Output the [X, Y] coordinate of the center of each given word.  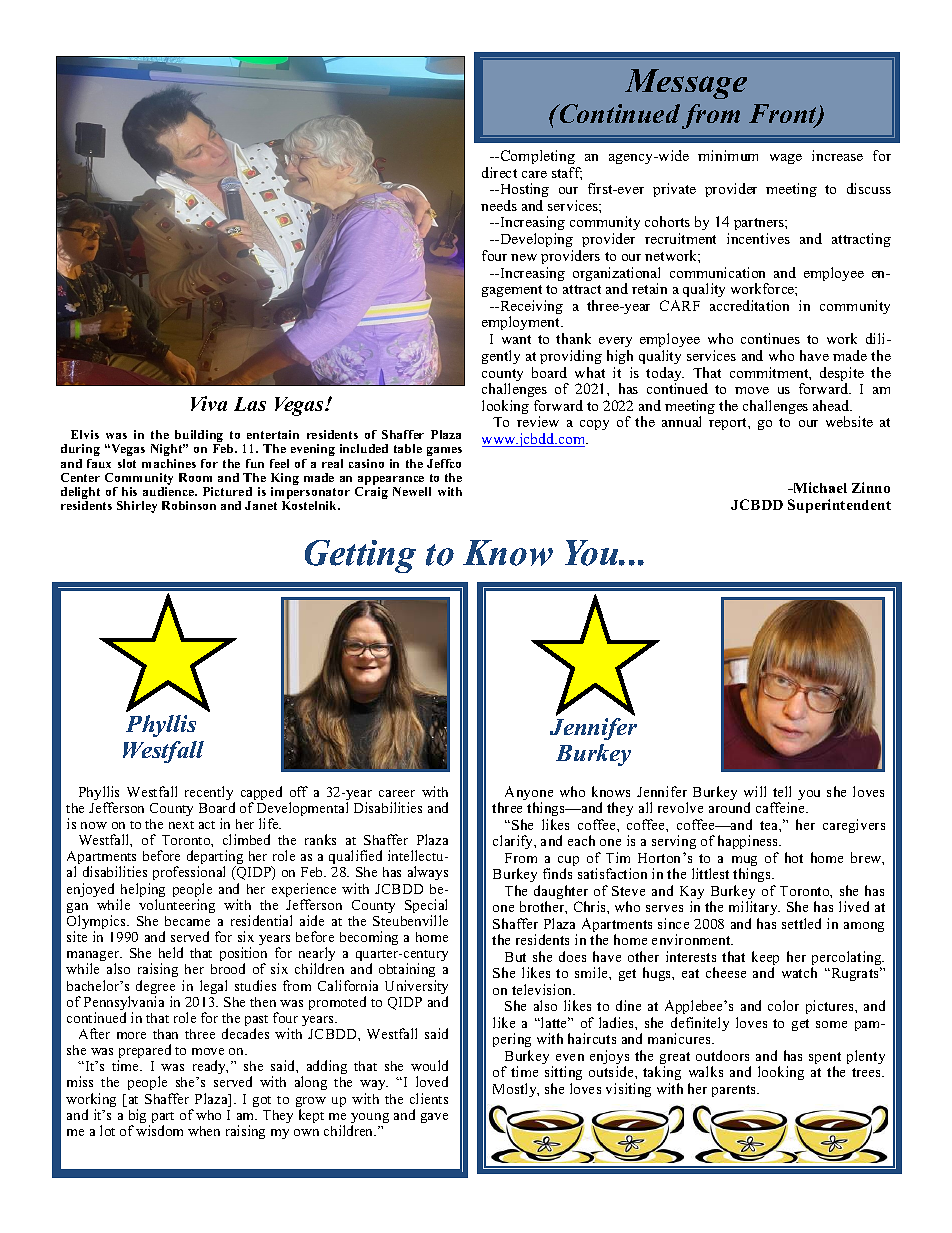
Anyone [529, 794]
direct [499, 172]
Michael [819, 487]
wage [786, 159]
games [444, 451]
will [755, 791]
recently [210, 794]
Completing [536, 157]
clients [429, 1098]
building [199, 437]
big [139, 1117]
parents [735, 1091]
